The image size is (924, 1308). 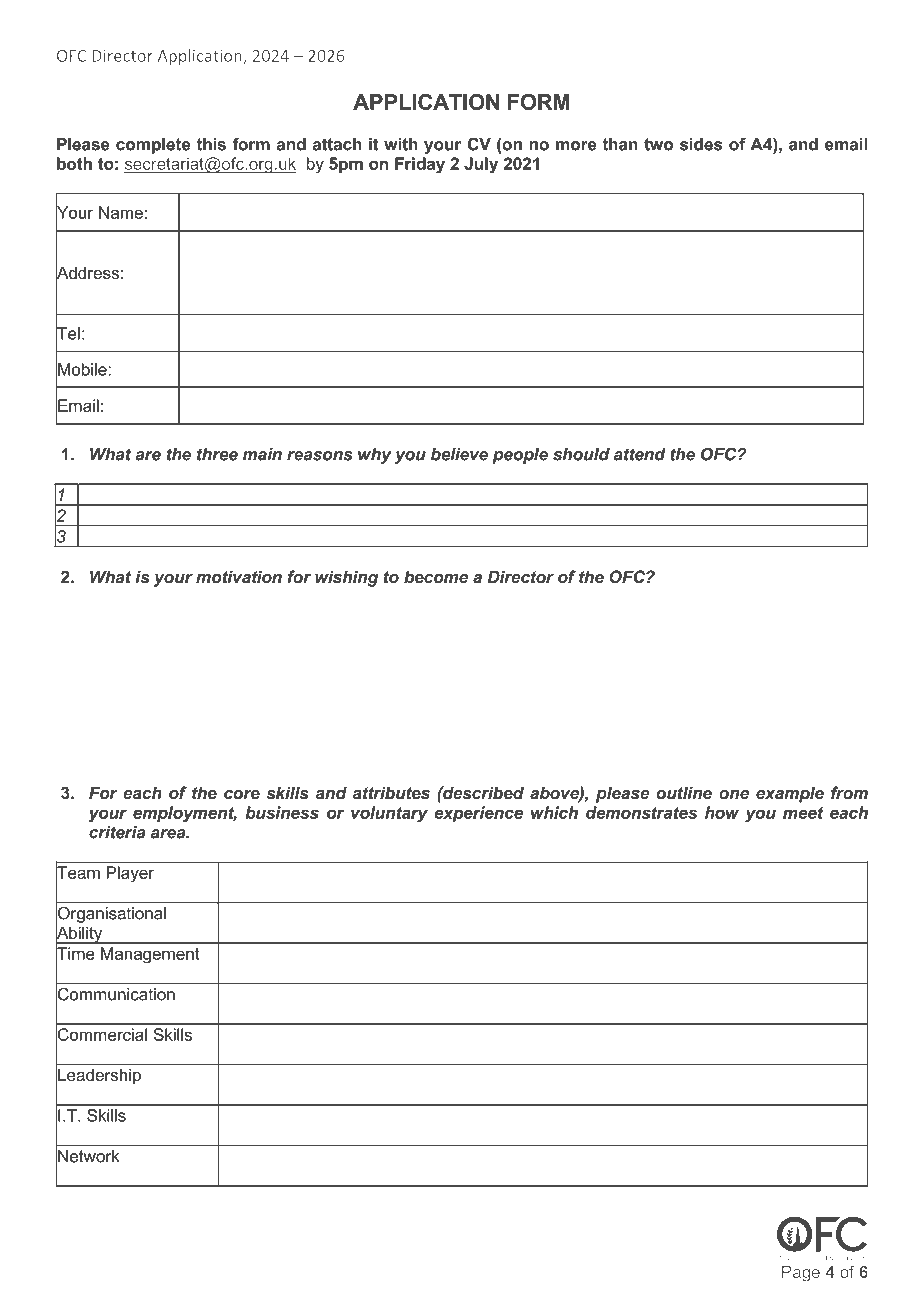 I want to click on complete, so click(x=153, y=146).
